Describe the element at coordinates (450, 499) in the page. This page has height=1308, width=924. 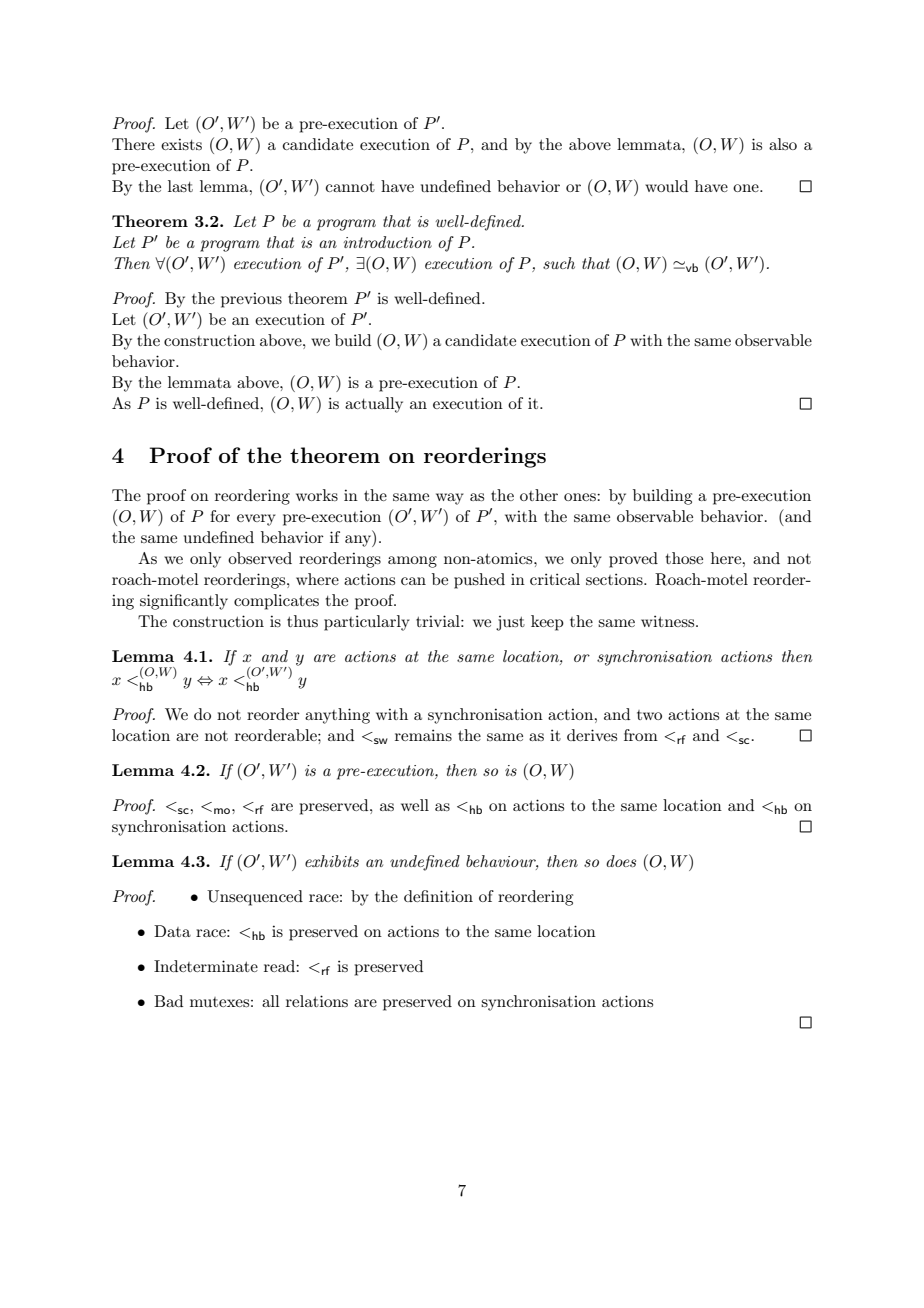
I see `way` at that location.
